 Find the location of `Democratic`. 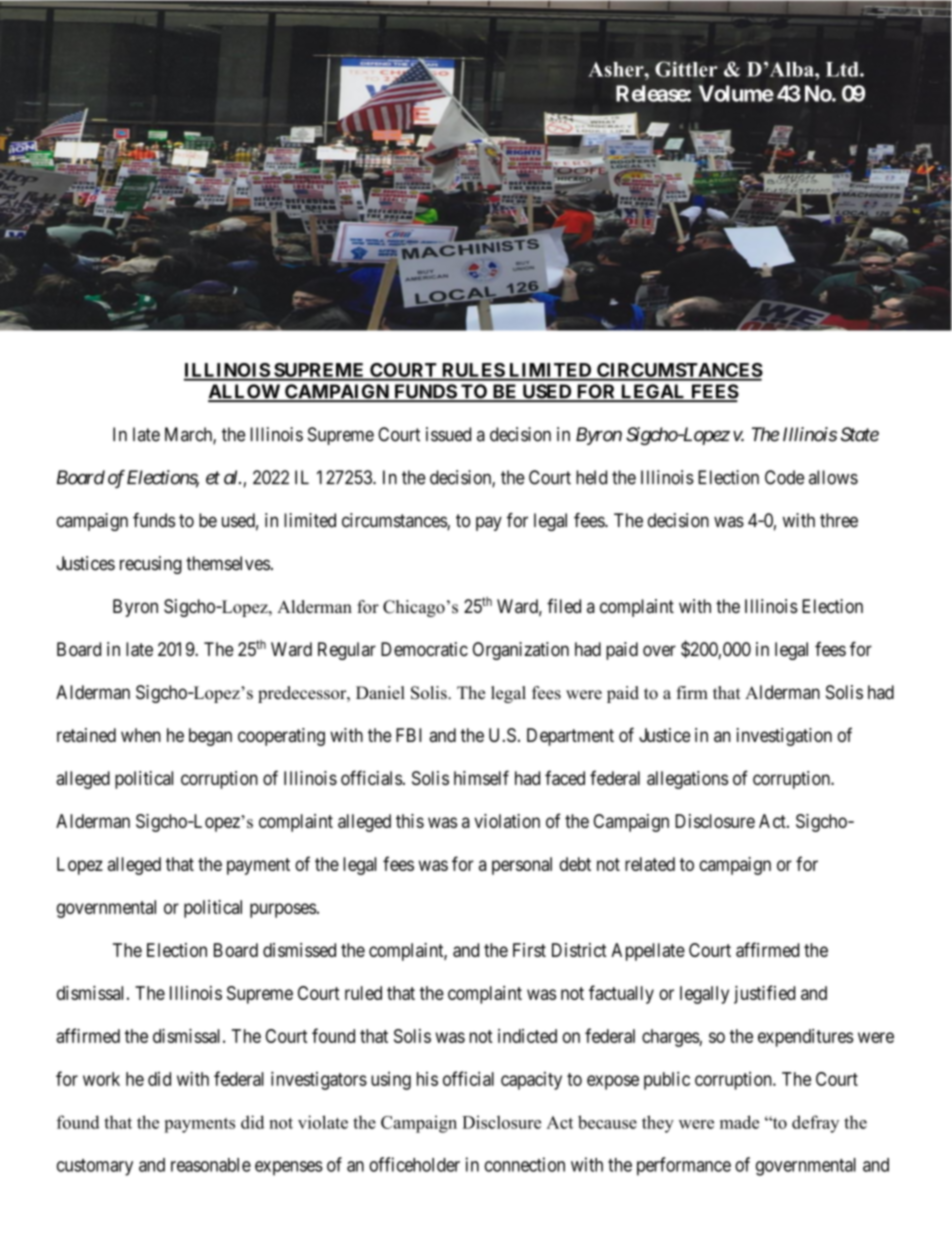

Democratic is located at coordinates (424, 649).
